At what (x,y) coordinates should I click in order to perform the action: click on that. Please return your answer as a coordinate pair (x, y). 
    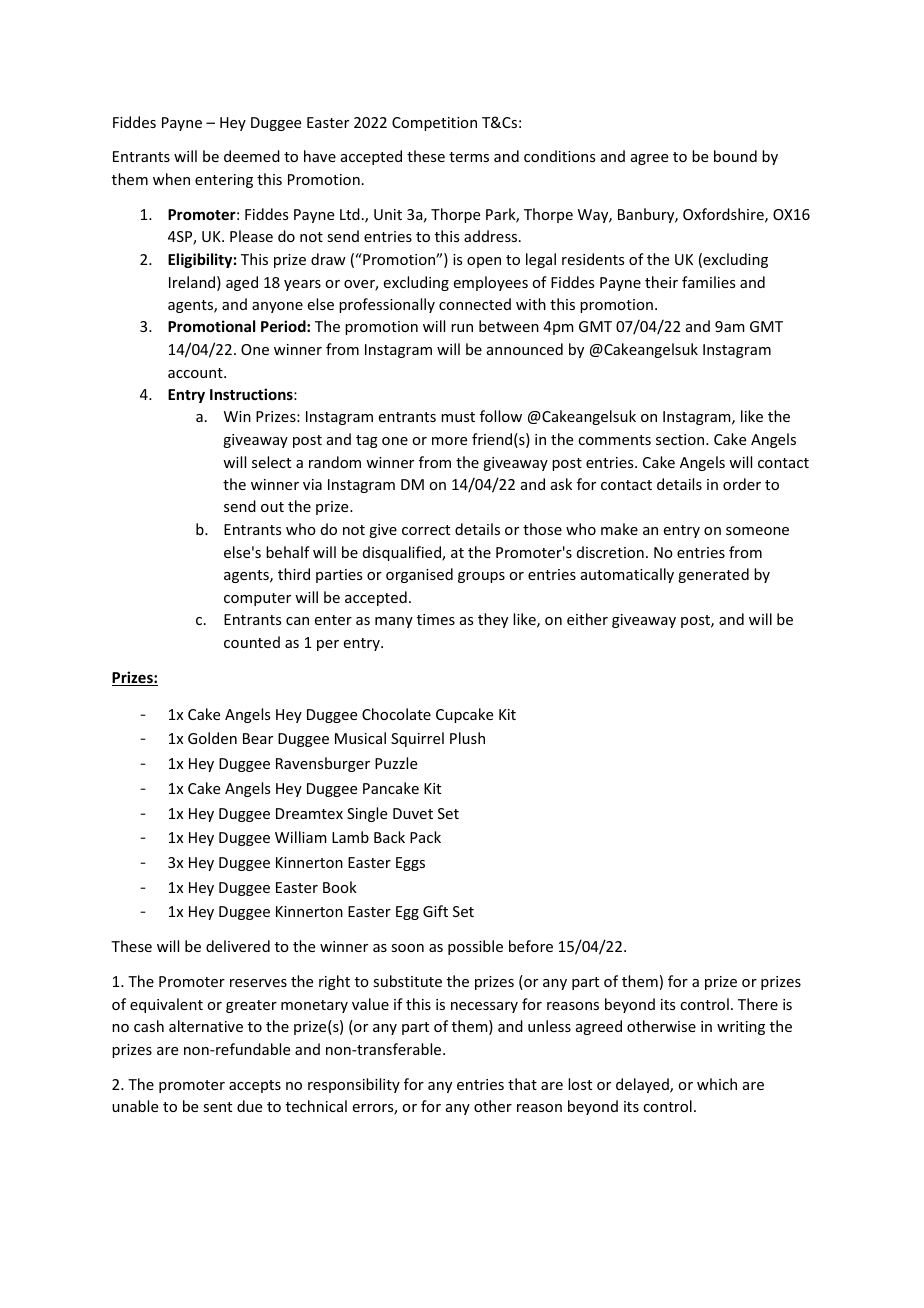
    Looking at the image, I should click on (522, 1084).
